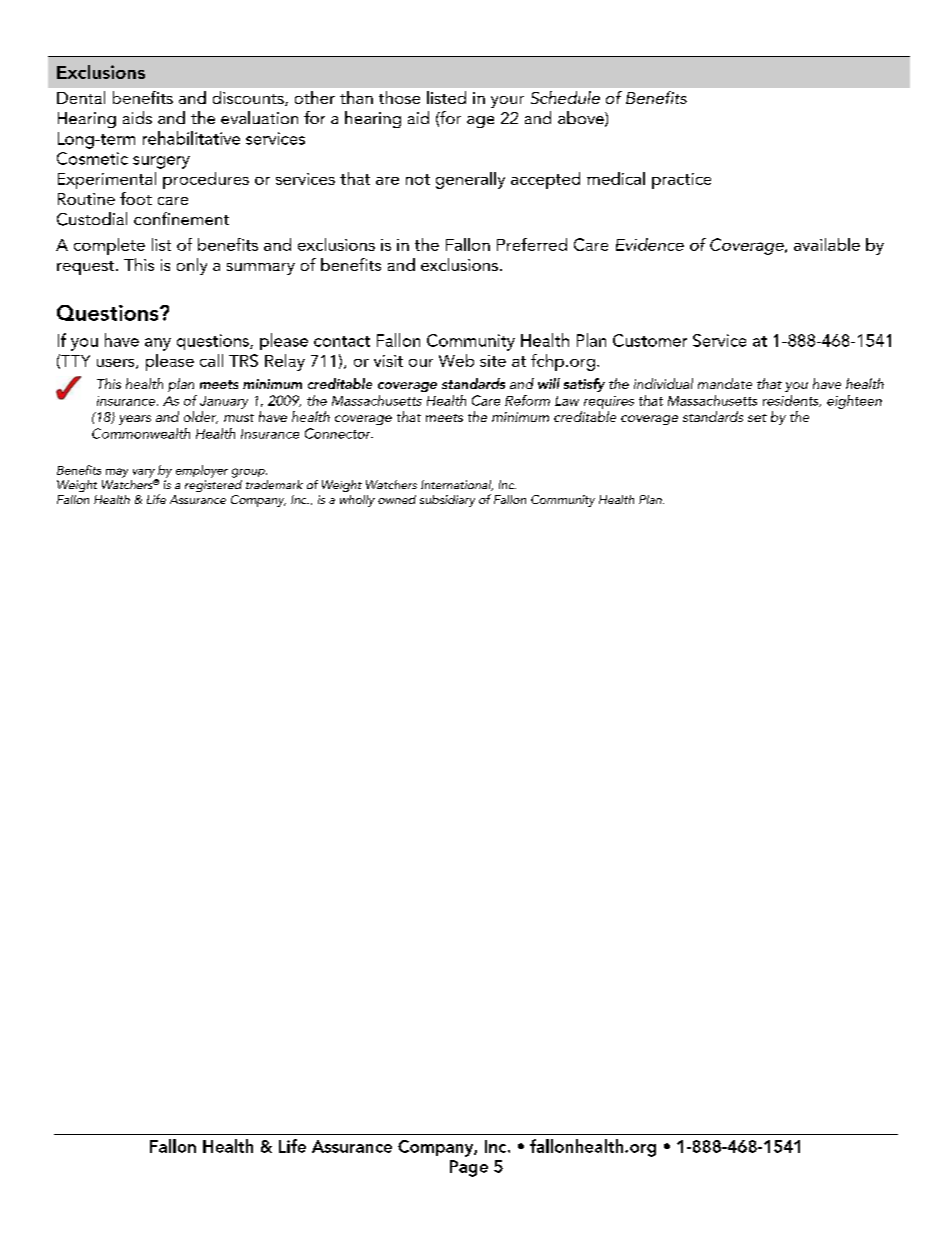 The height and width of the screenshot is (1233, 952). I want to click on practice, so click(681, 181).
